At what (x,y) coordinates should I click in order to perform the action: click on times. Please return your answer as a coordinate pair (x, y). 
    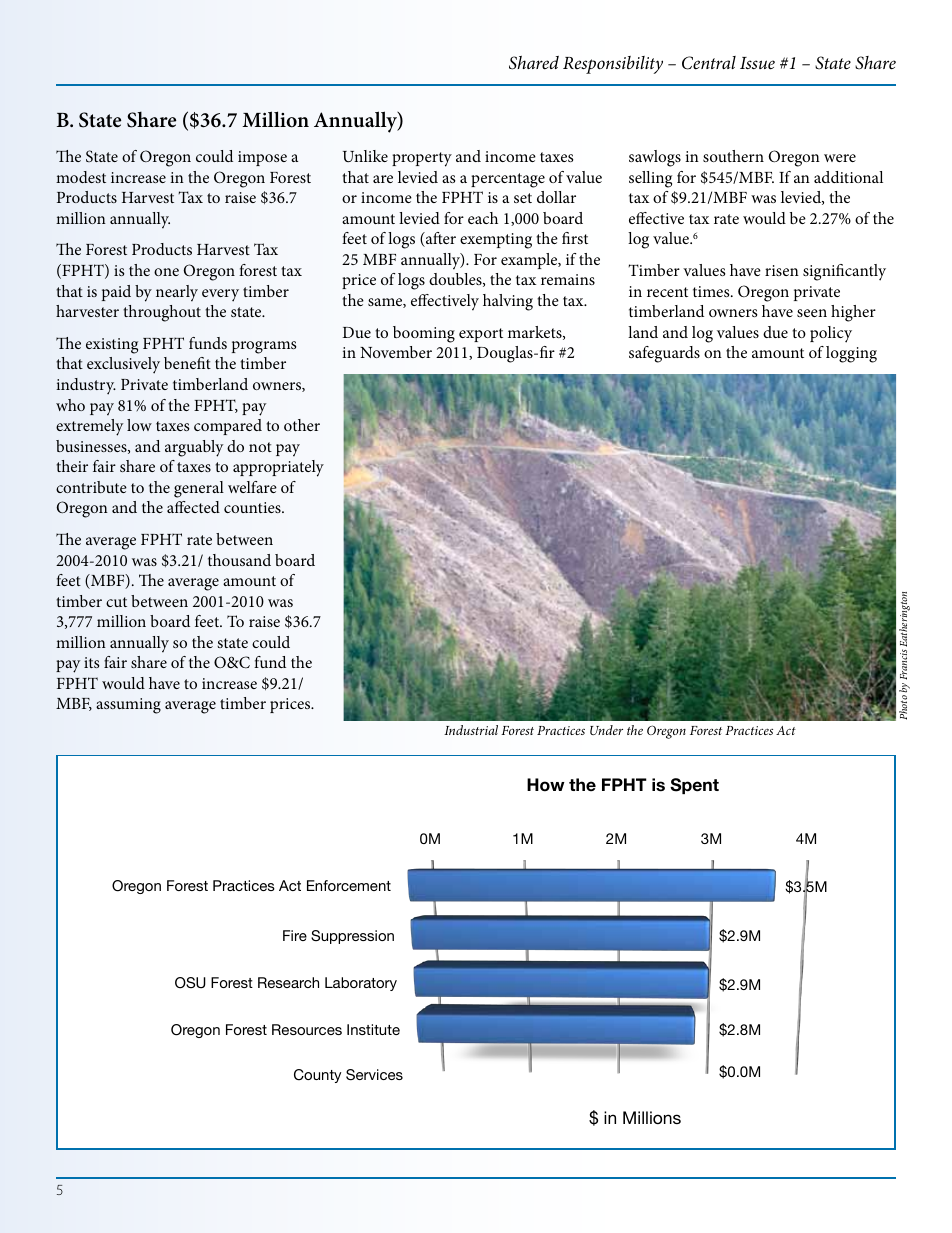
    Looking at the image, I should click on (712, 291).
